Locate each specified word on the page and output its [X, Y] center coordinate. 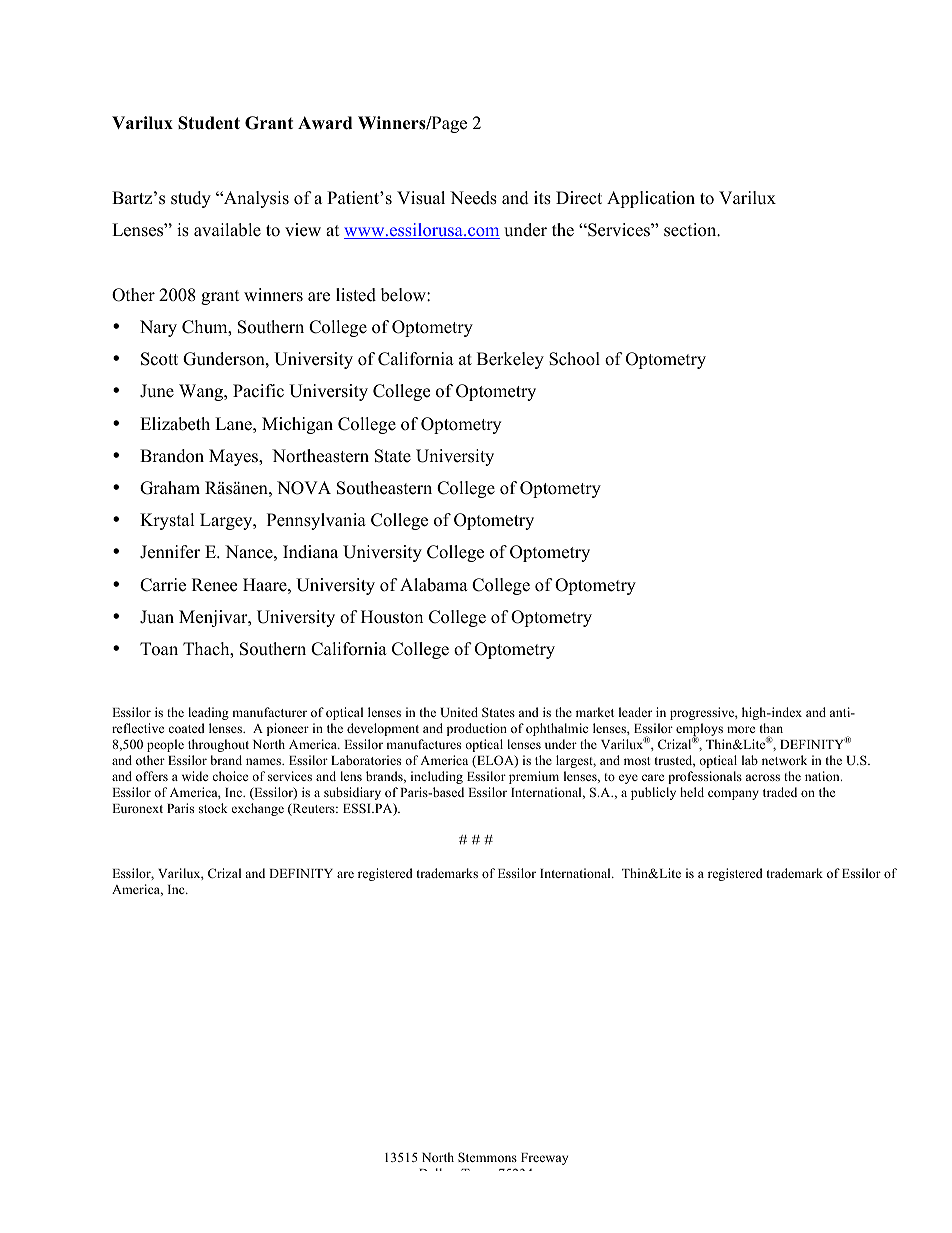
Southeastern [384, 488]
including [437, 777]
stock [213, 808]
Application [651, 199]
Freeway [544, 1159]
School [574, 359]
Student [209, 123]
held [692, 792]
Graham [170, 488]
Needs [473, 198]
